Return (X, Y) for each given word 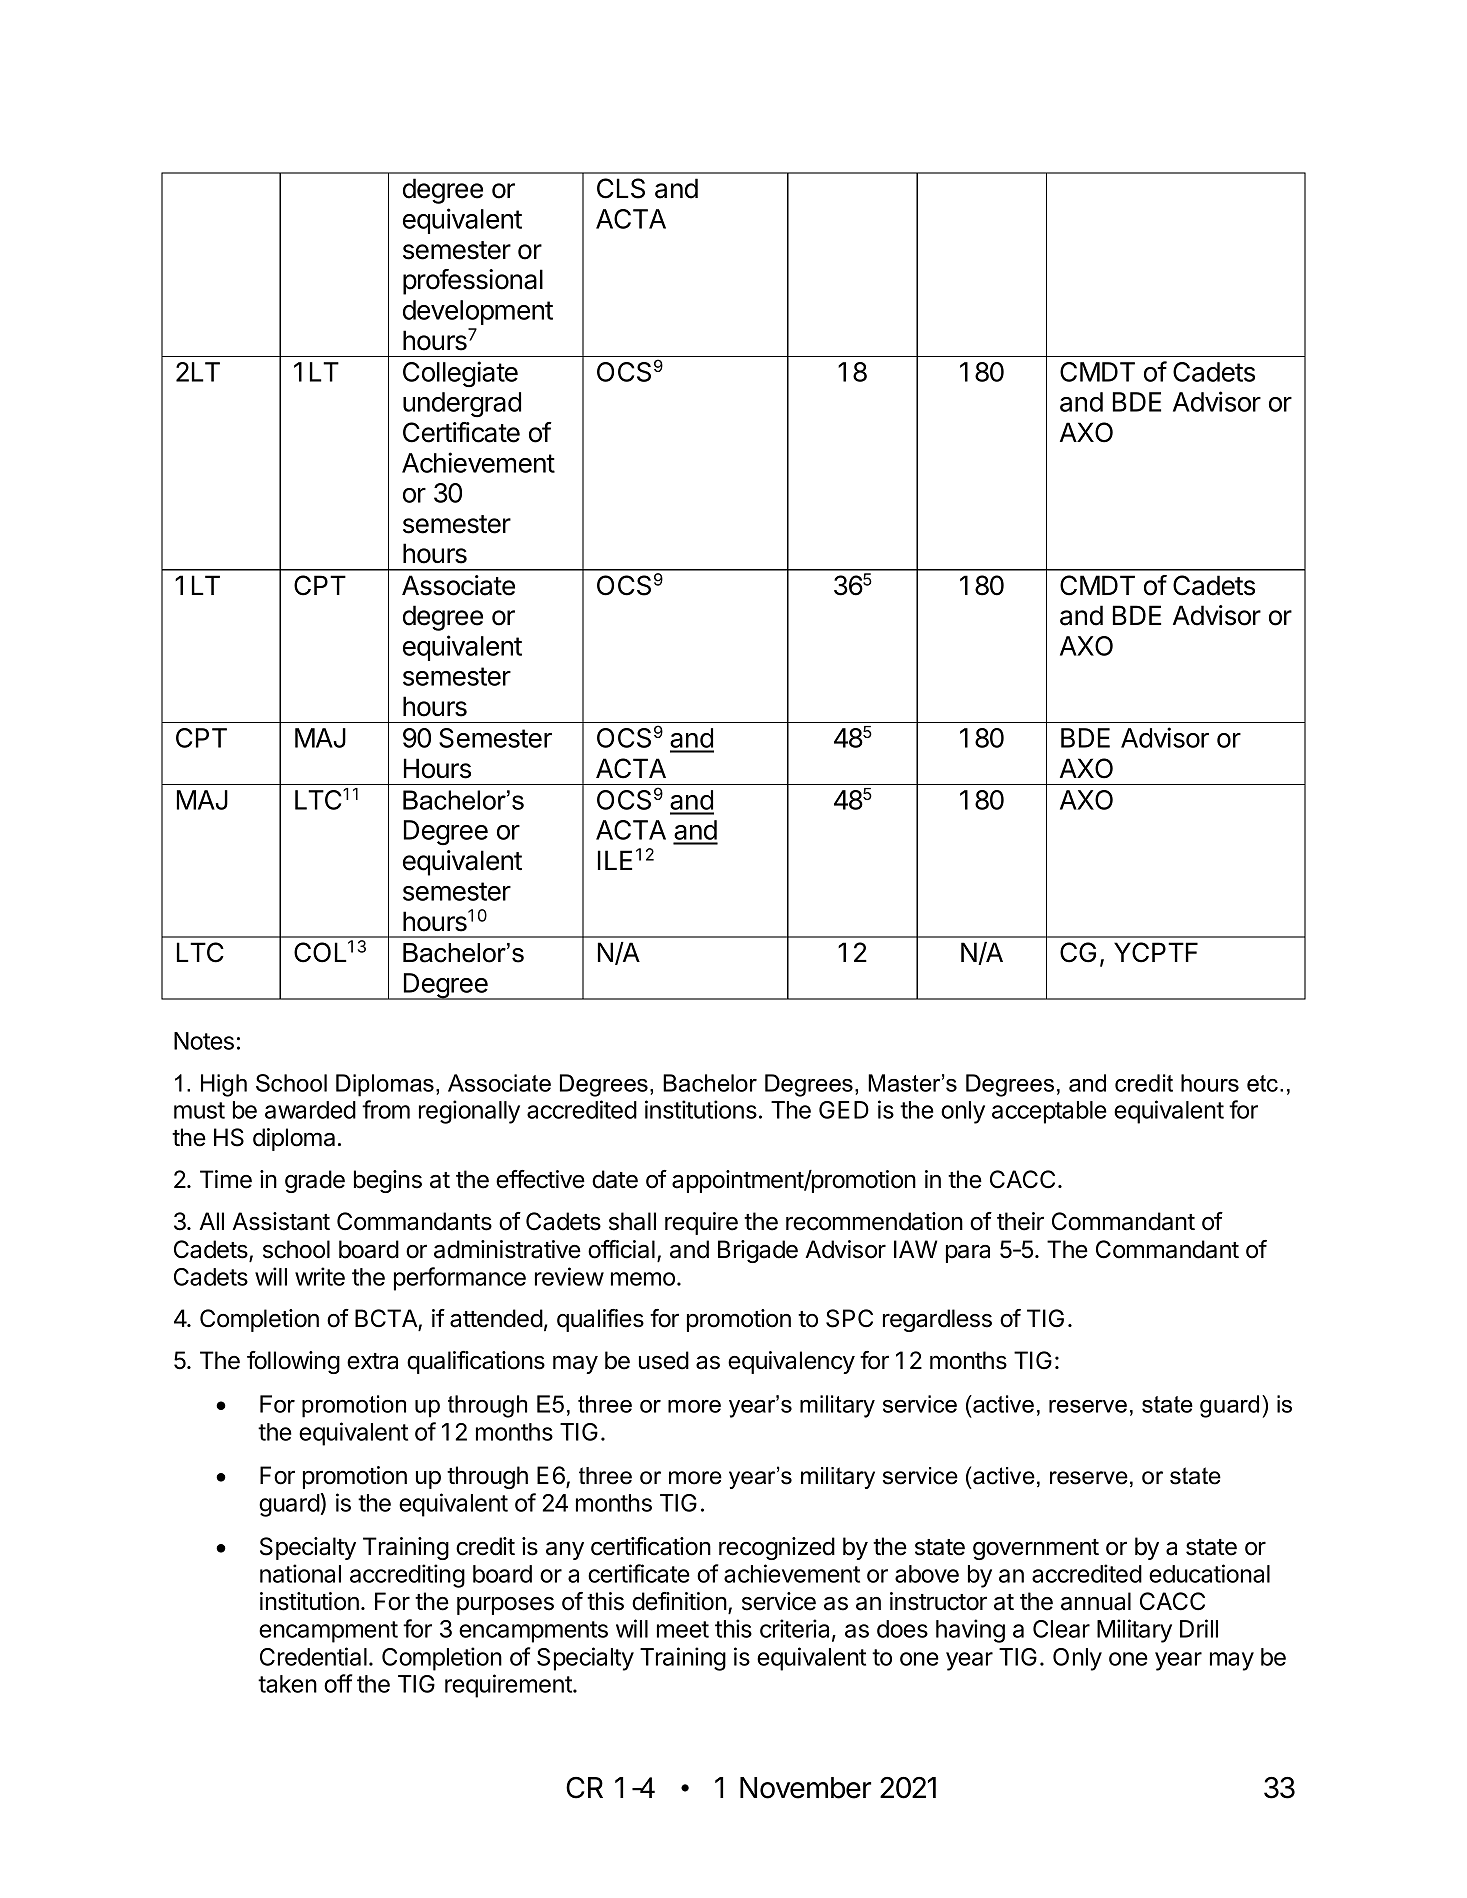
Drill (1199, 1628)
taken (287, 1684)
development (478, 312)
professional (473, 282)
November (805, 1788)
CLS (621, 188)
